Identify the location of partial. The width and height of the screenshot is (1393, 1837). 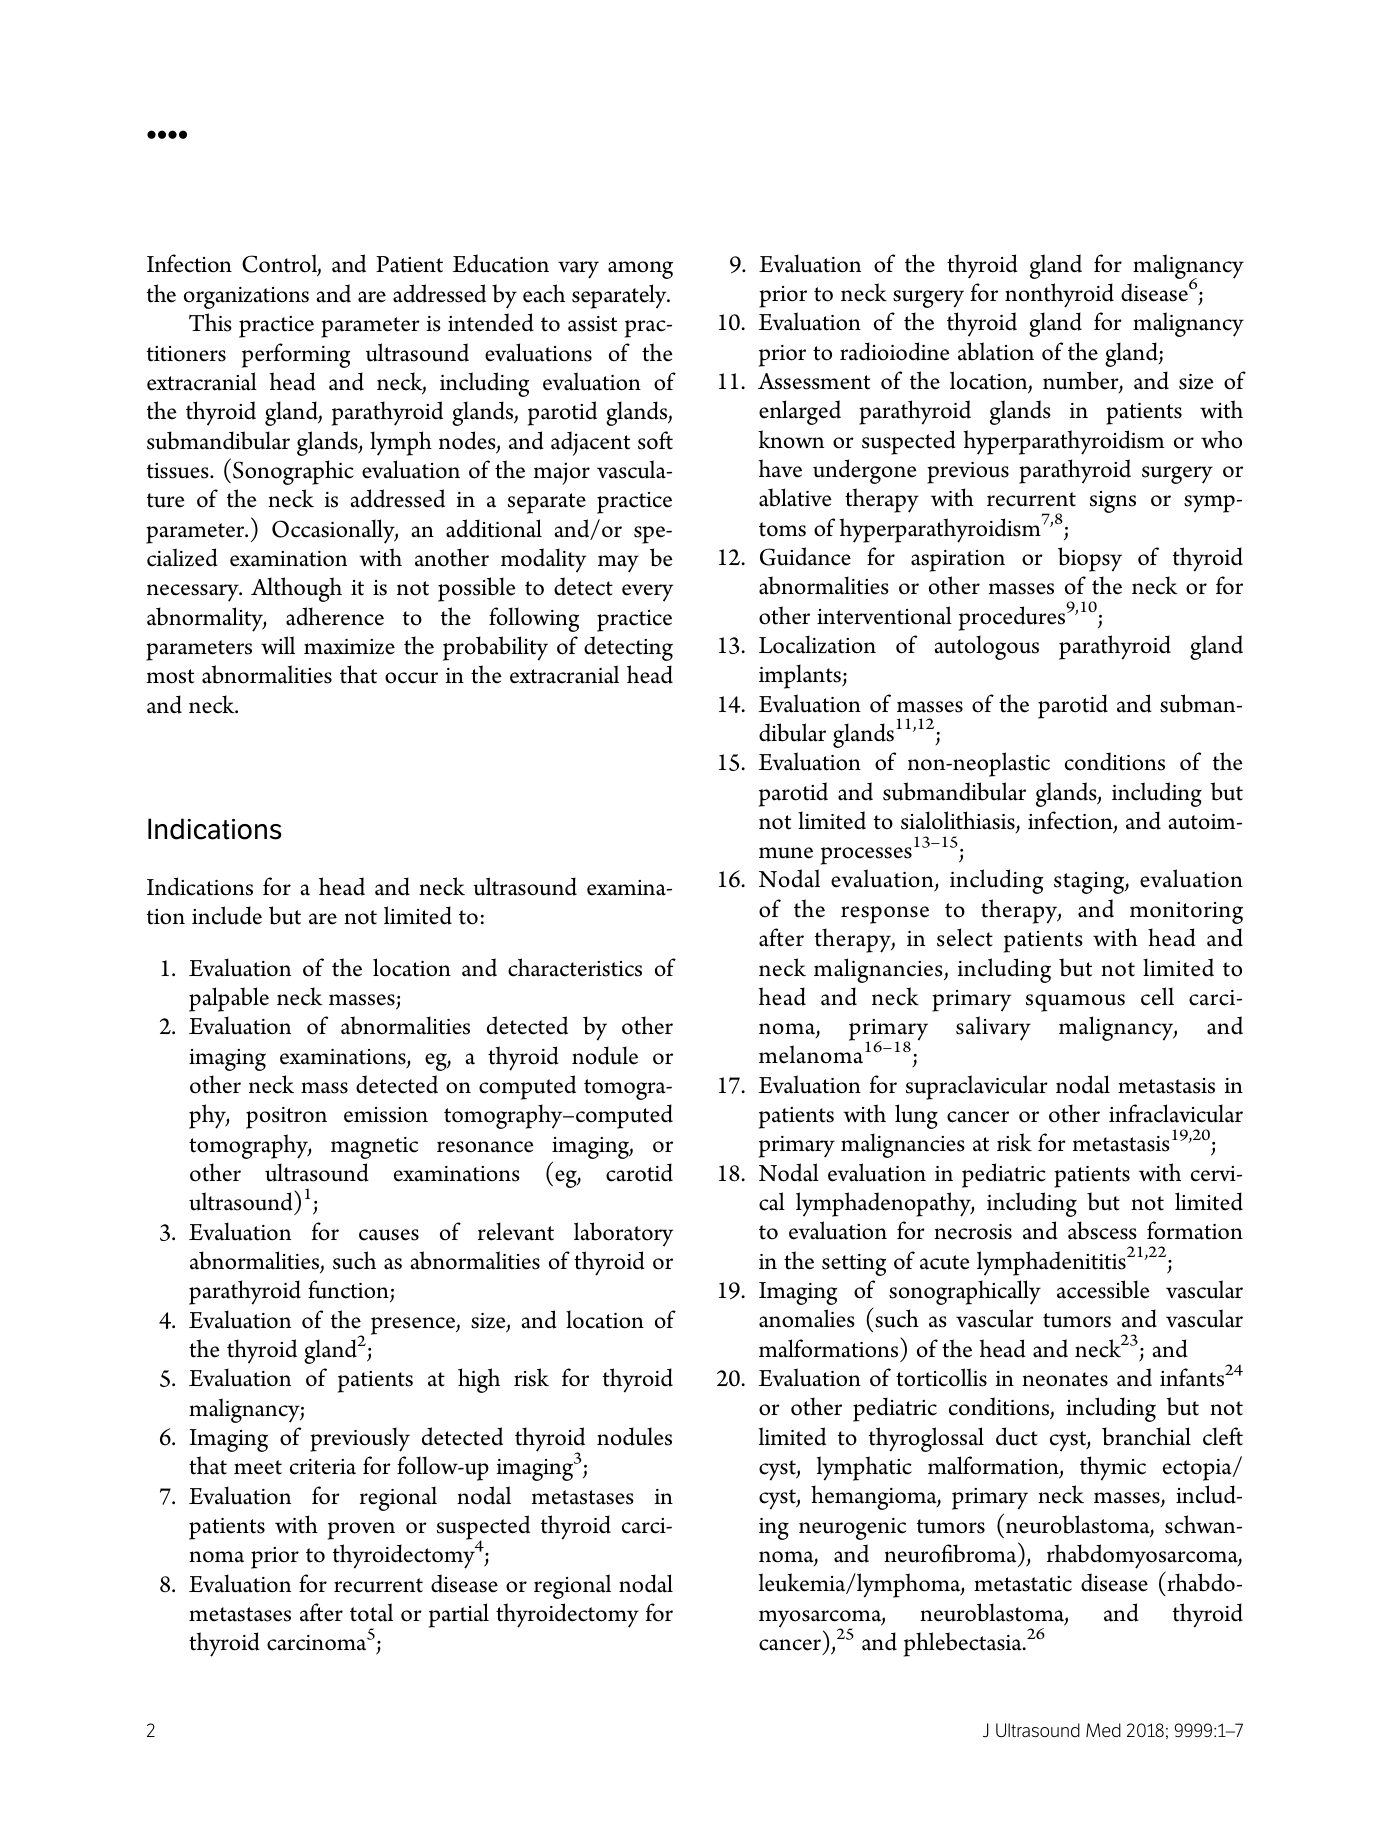
(459, 1615).
